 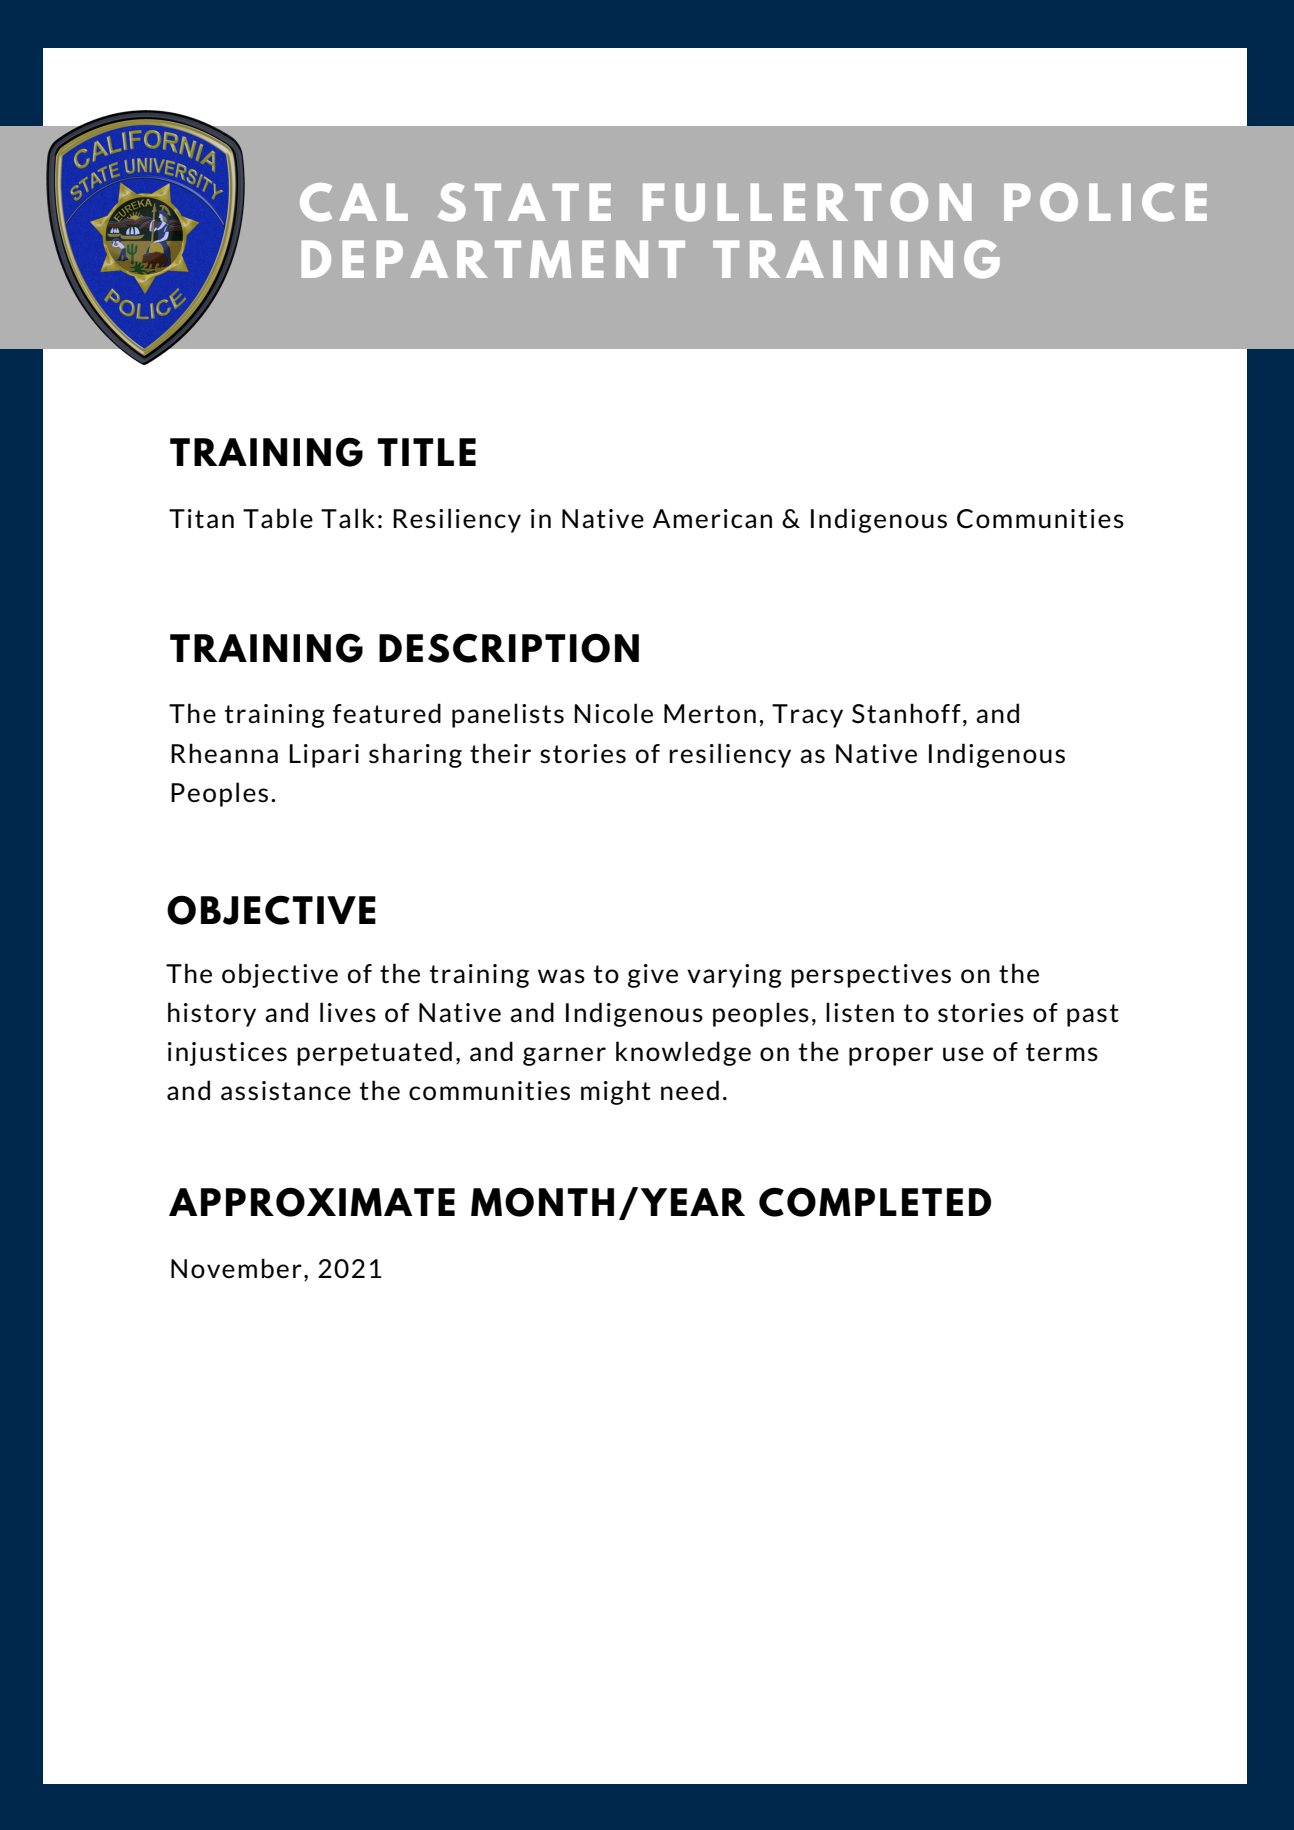 What do you see at coordinates (387, 713) in the page?
I see `featured` at bounding box center [387, 713].
